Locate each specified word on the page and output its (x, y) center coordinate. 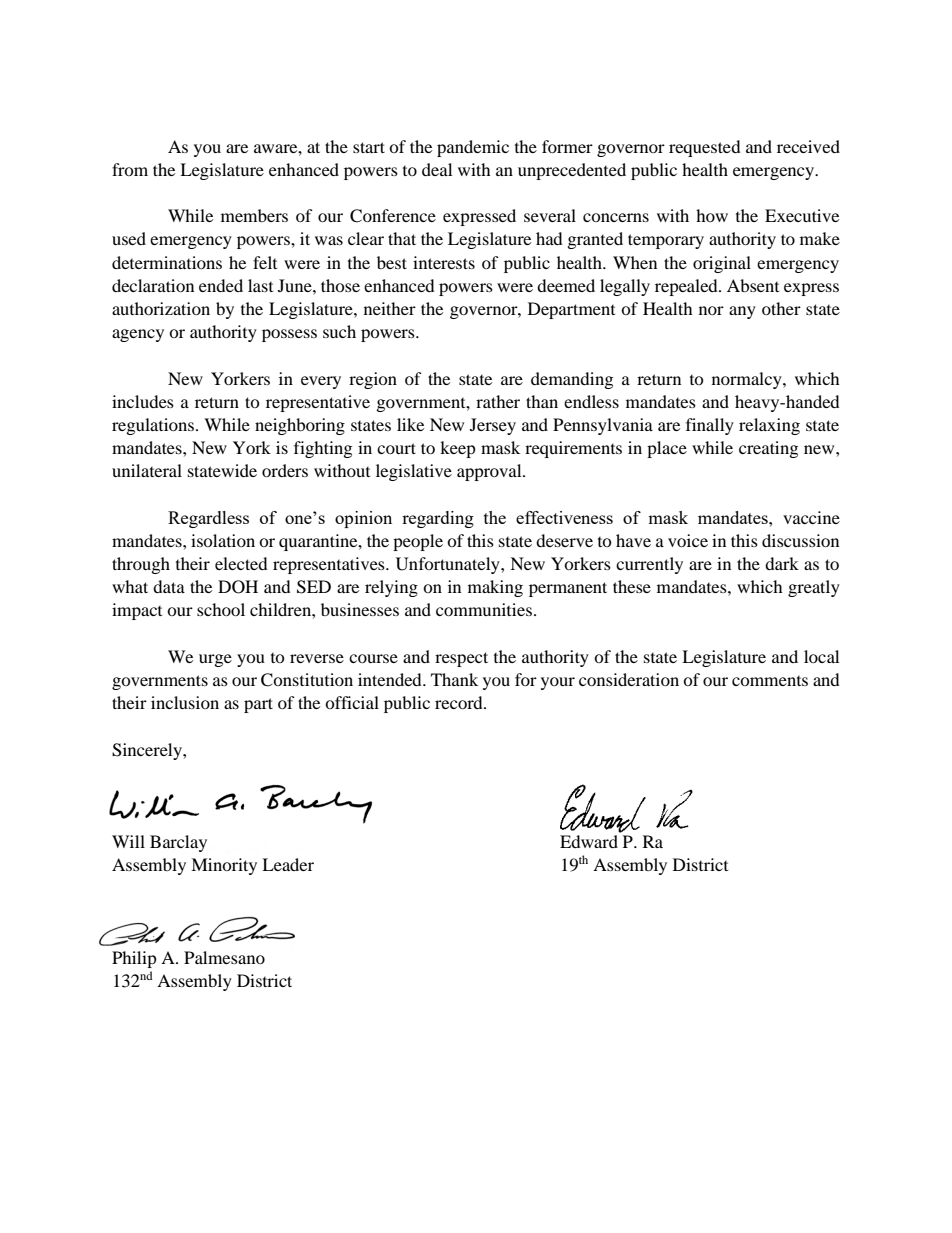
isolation (223, 540)
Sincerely (148, 751)
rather (498, 401)
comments (770, 681)
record (460, 702)
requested (705, 148)
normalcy (748, 380)
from (130, 169)
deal (437, 169)
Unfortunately (449, 565)
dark (782, 563)
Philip (134, 959)
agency (138, 335)
